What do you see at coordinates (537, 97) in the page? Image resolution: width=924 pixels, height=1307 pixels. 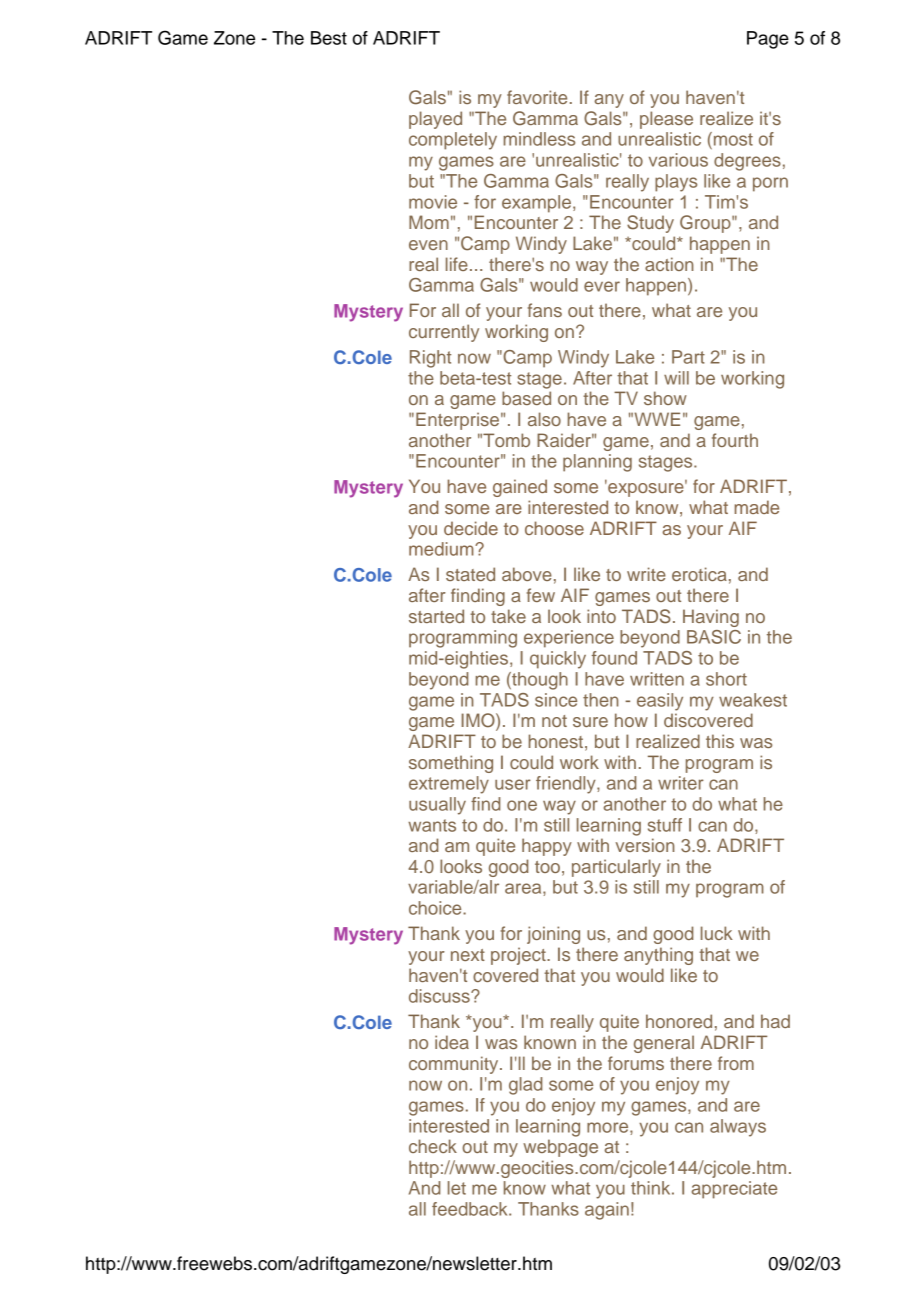 I see `favorite` at bounding box center [537, 97].
